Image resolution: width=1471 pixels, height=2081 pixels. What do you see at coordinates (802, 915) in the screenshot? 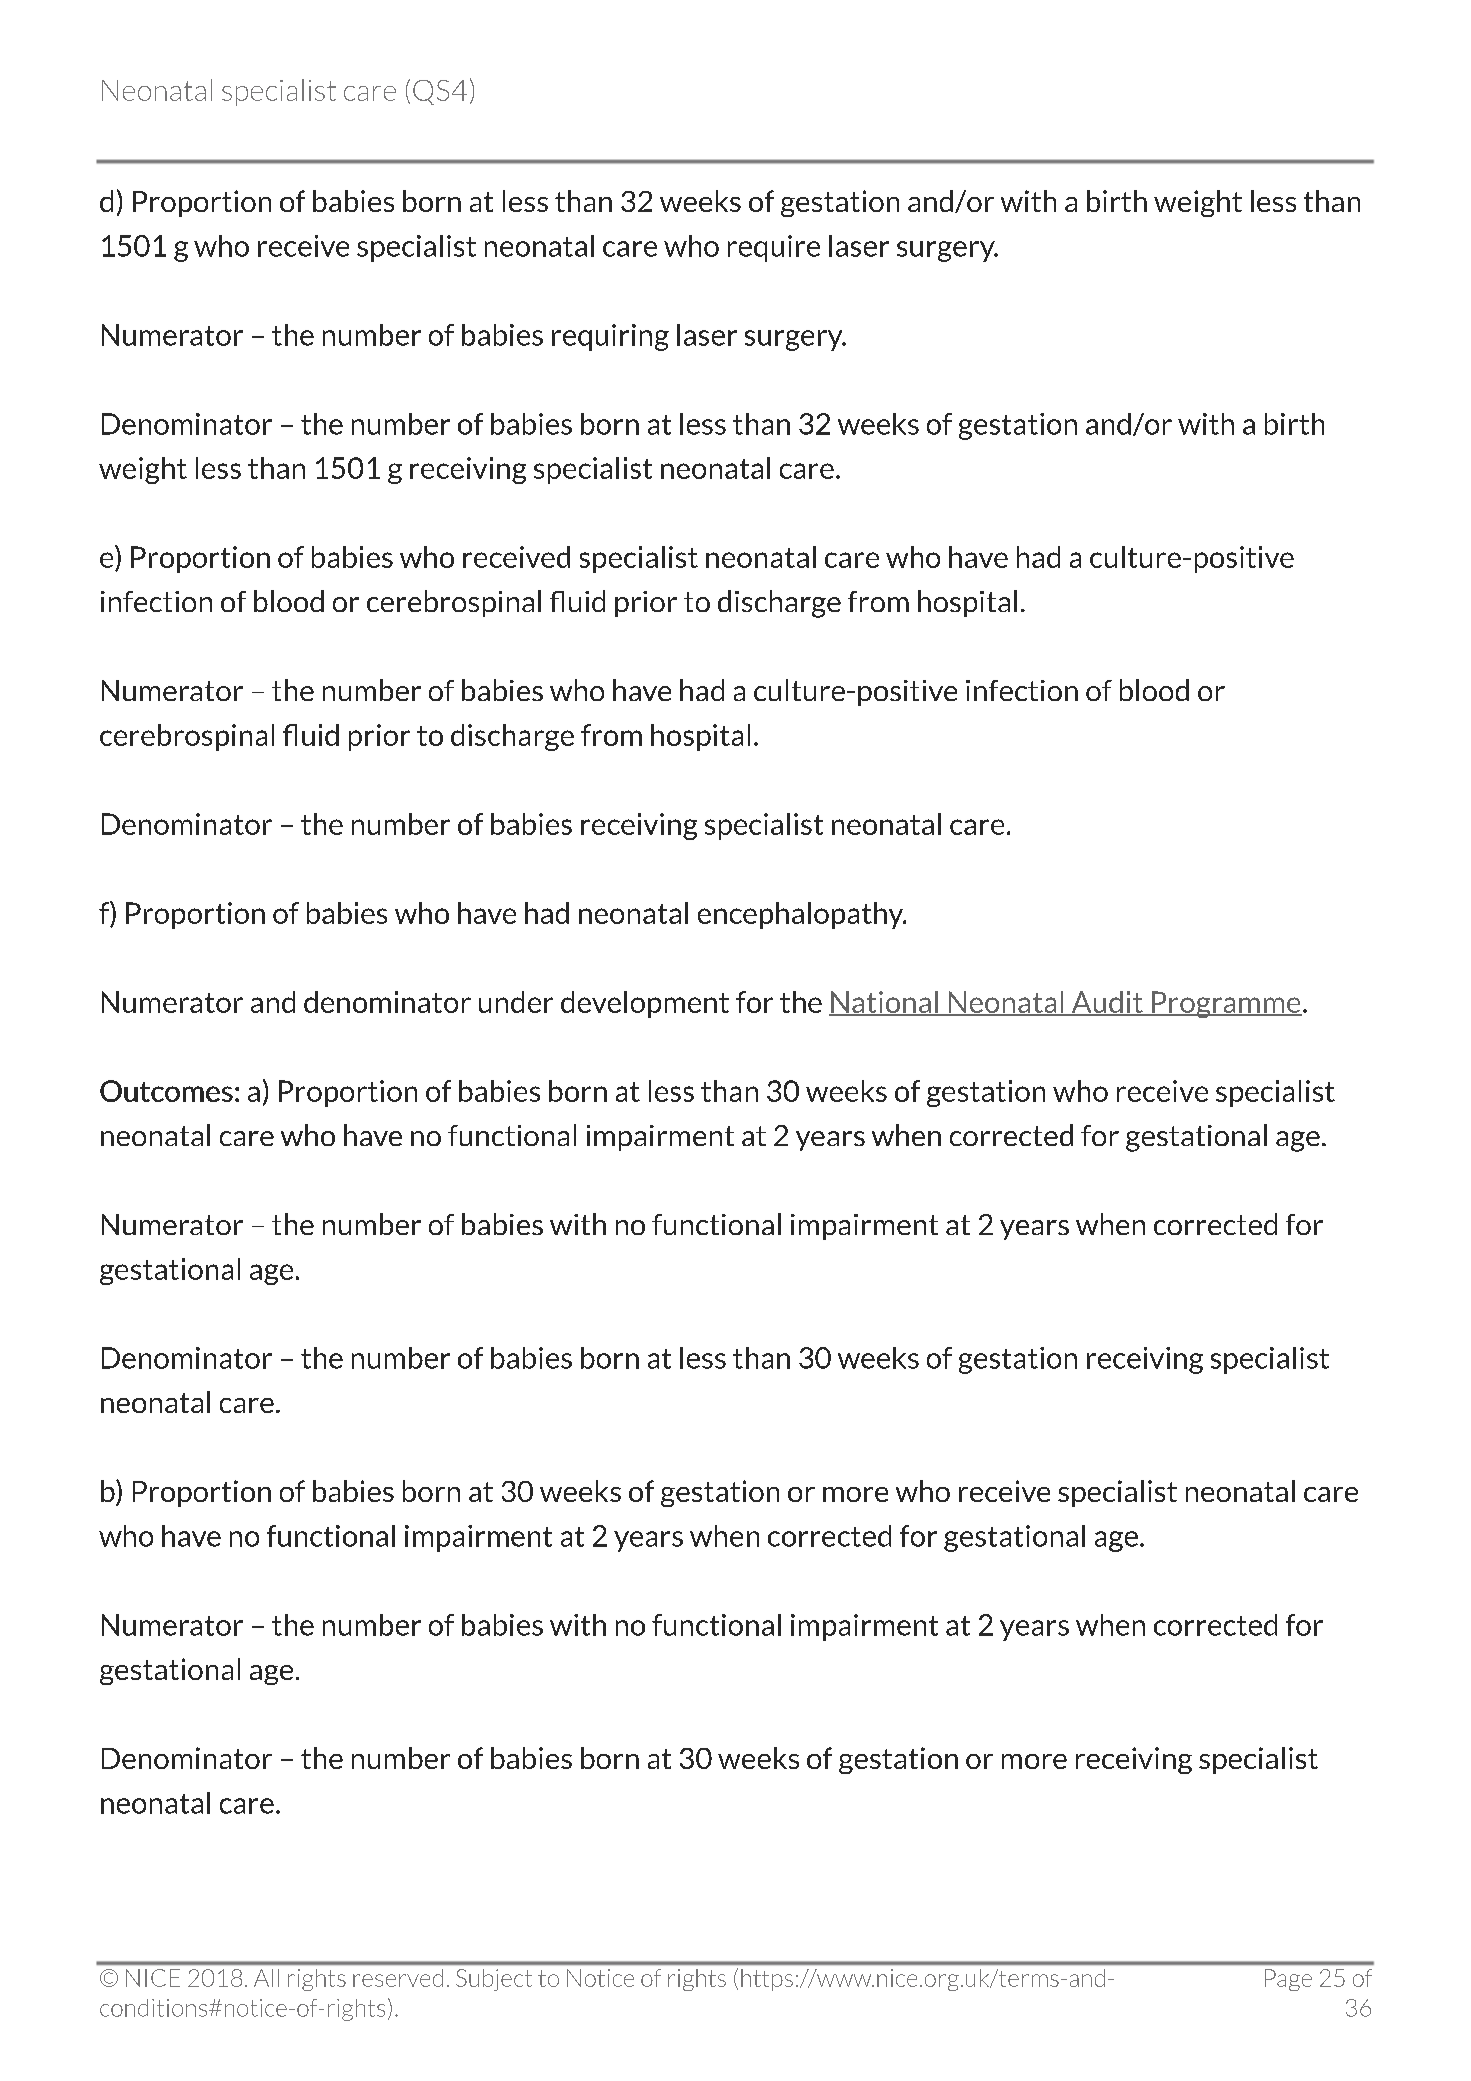
I see `encephalopathy` at bounding box center [802, 915].
